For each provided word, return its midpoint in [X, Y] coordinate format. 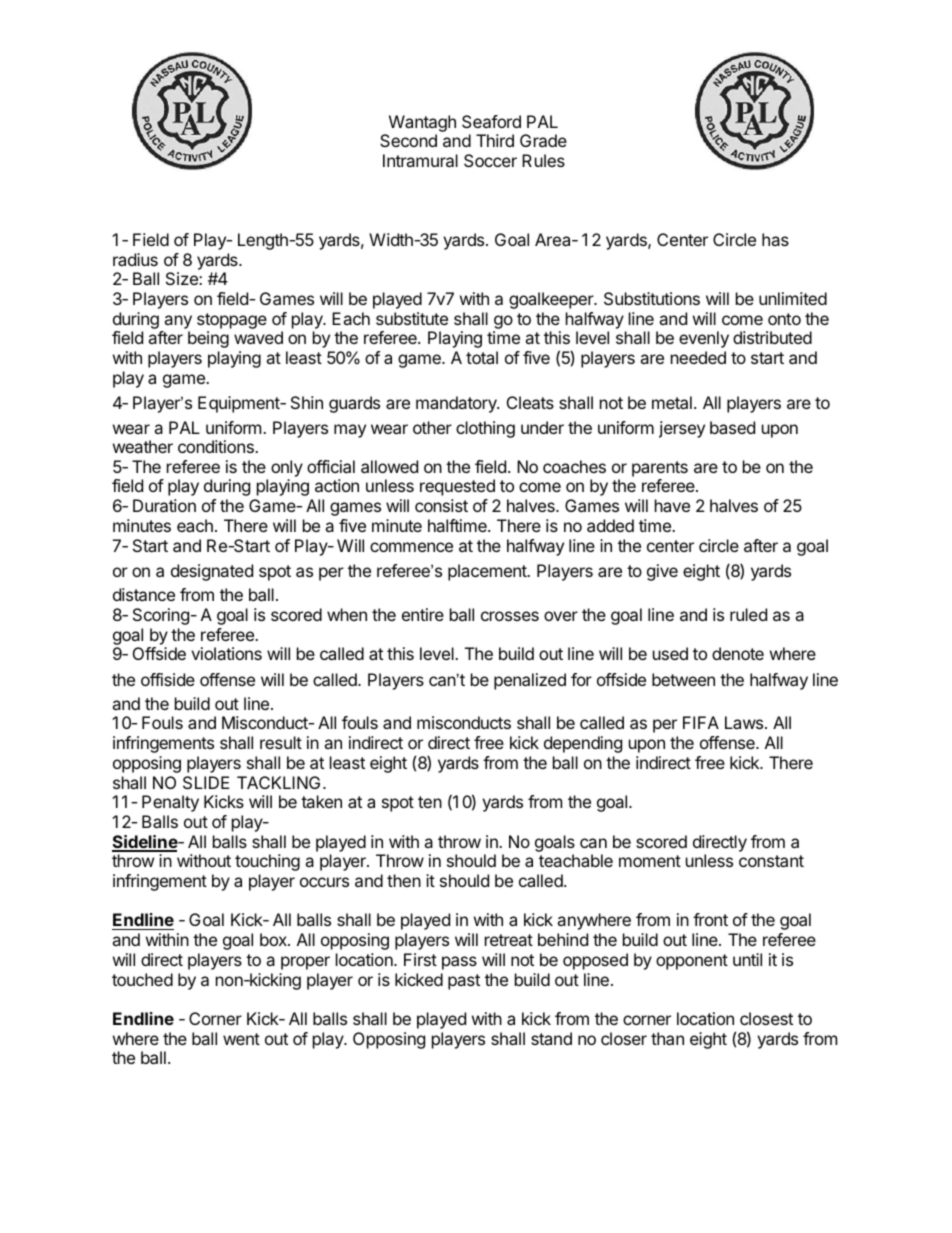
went [241, 1039]
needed [698, 357]
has [775, 239]
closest [766, 1018]
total [482, 357]
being [208, 339]
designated [212, 572]
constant [771, 861]
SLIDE [206, 782]
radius [135, 259]
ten [430, 802]
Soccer [490, 160]
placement [488, 572]
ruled [748, 614]
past [464, 982]
